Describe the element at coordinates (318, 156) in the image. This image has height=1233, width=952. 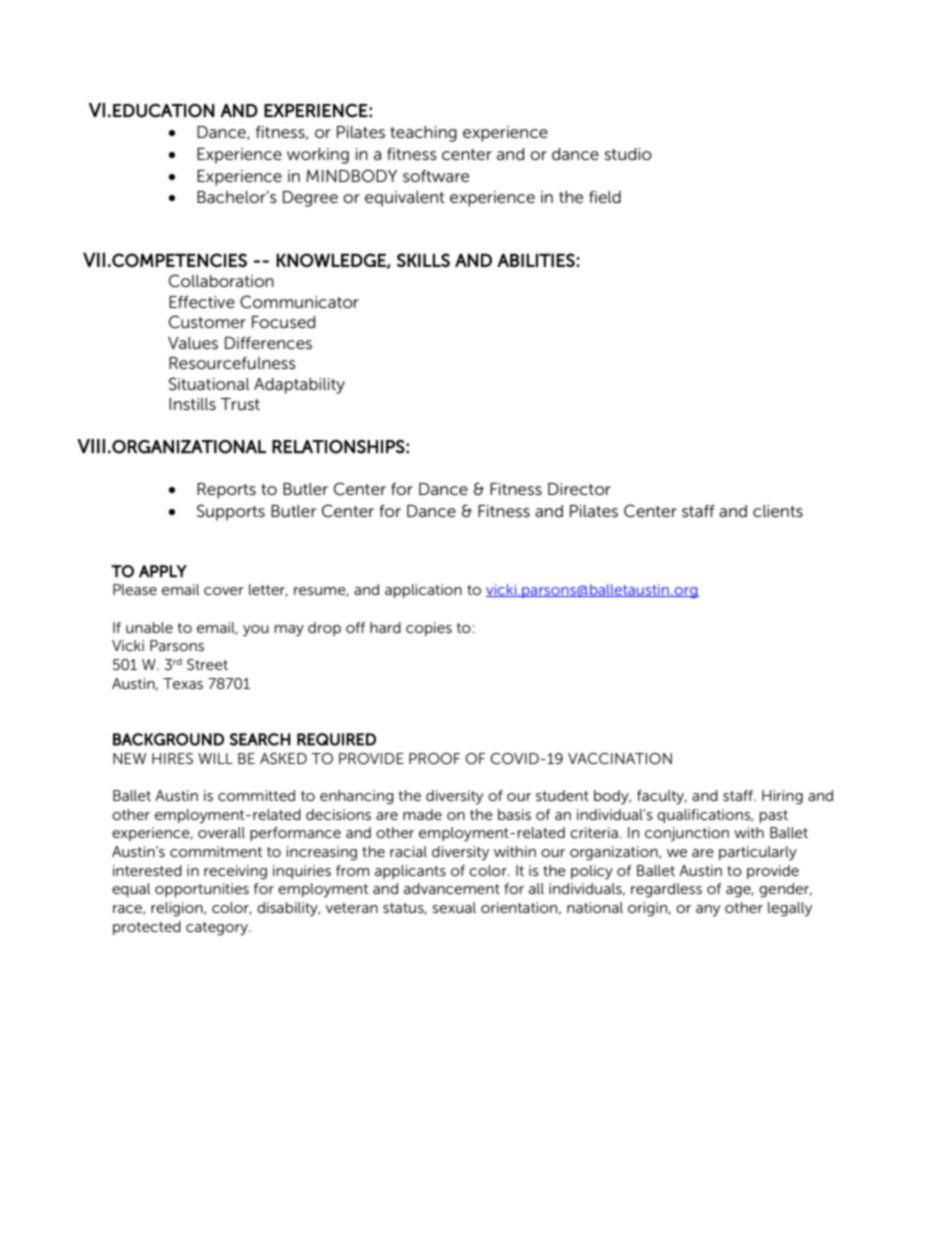
I see `working` at that location.
